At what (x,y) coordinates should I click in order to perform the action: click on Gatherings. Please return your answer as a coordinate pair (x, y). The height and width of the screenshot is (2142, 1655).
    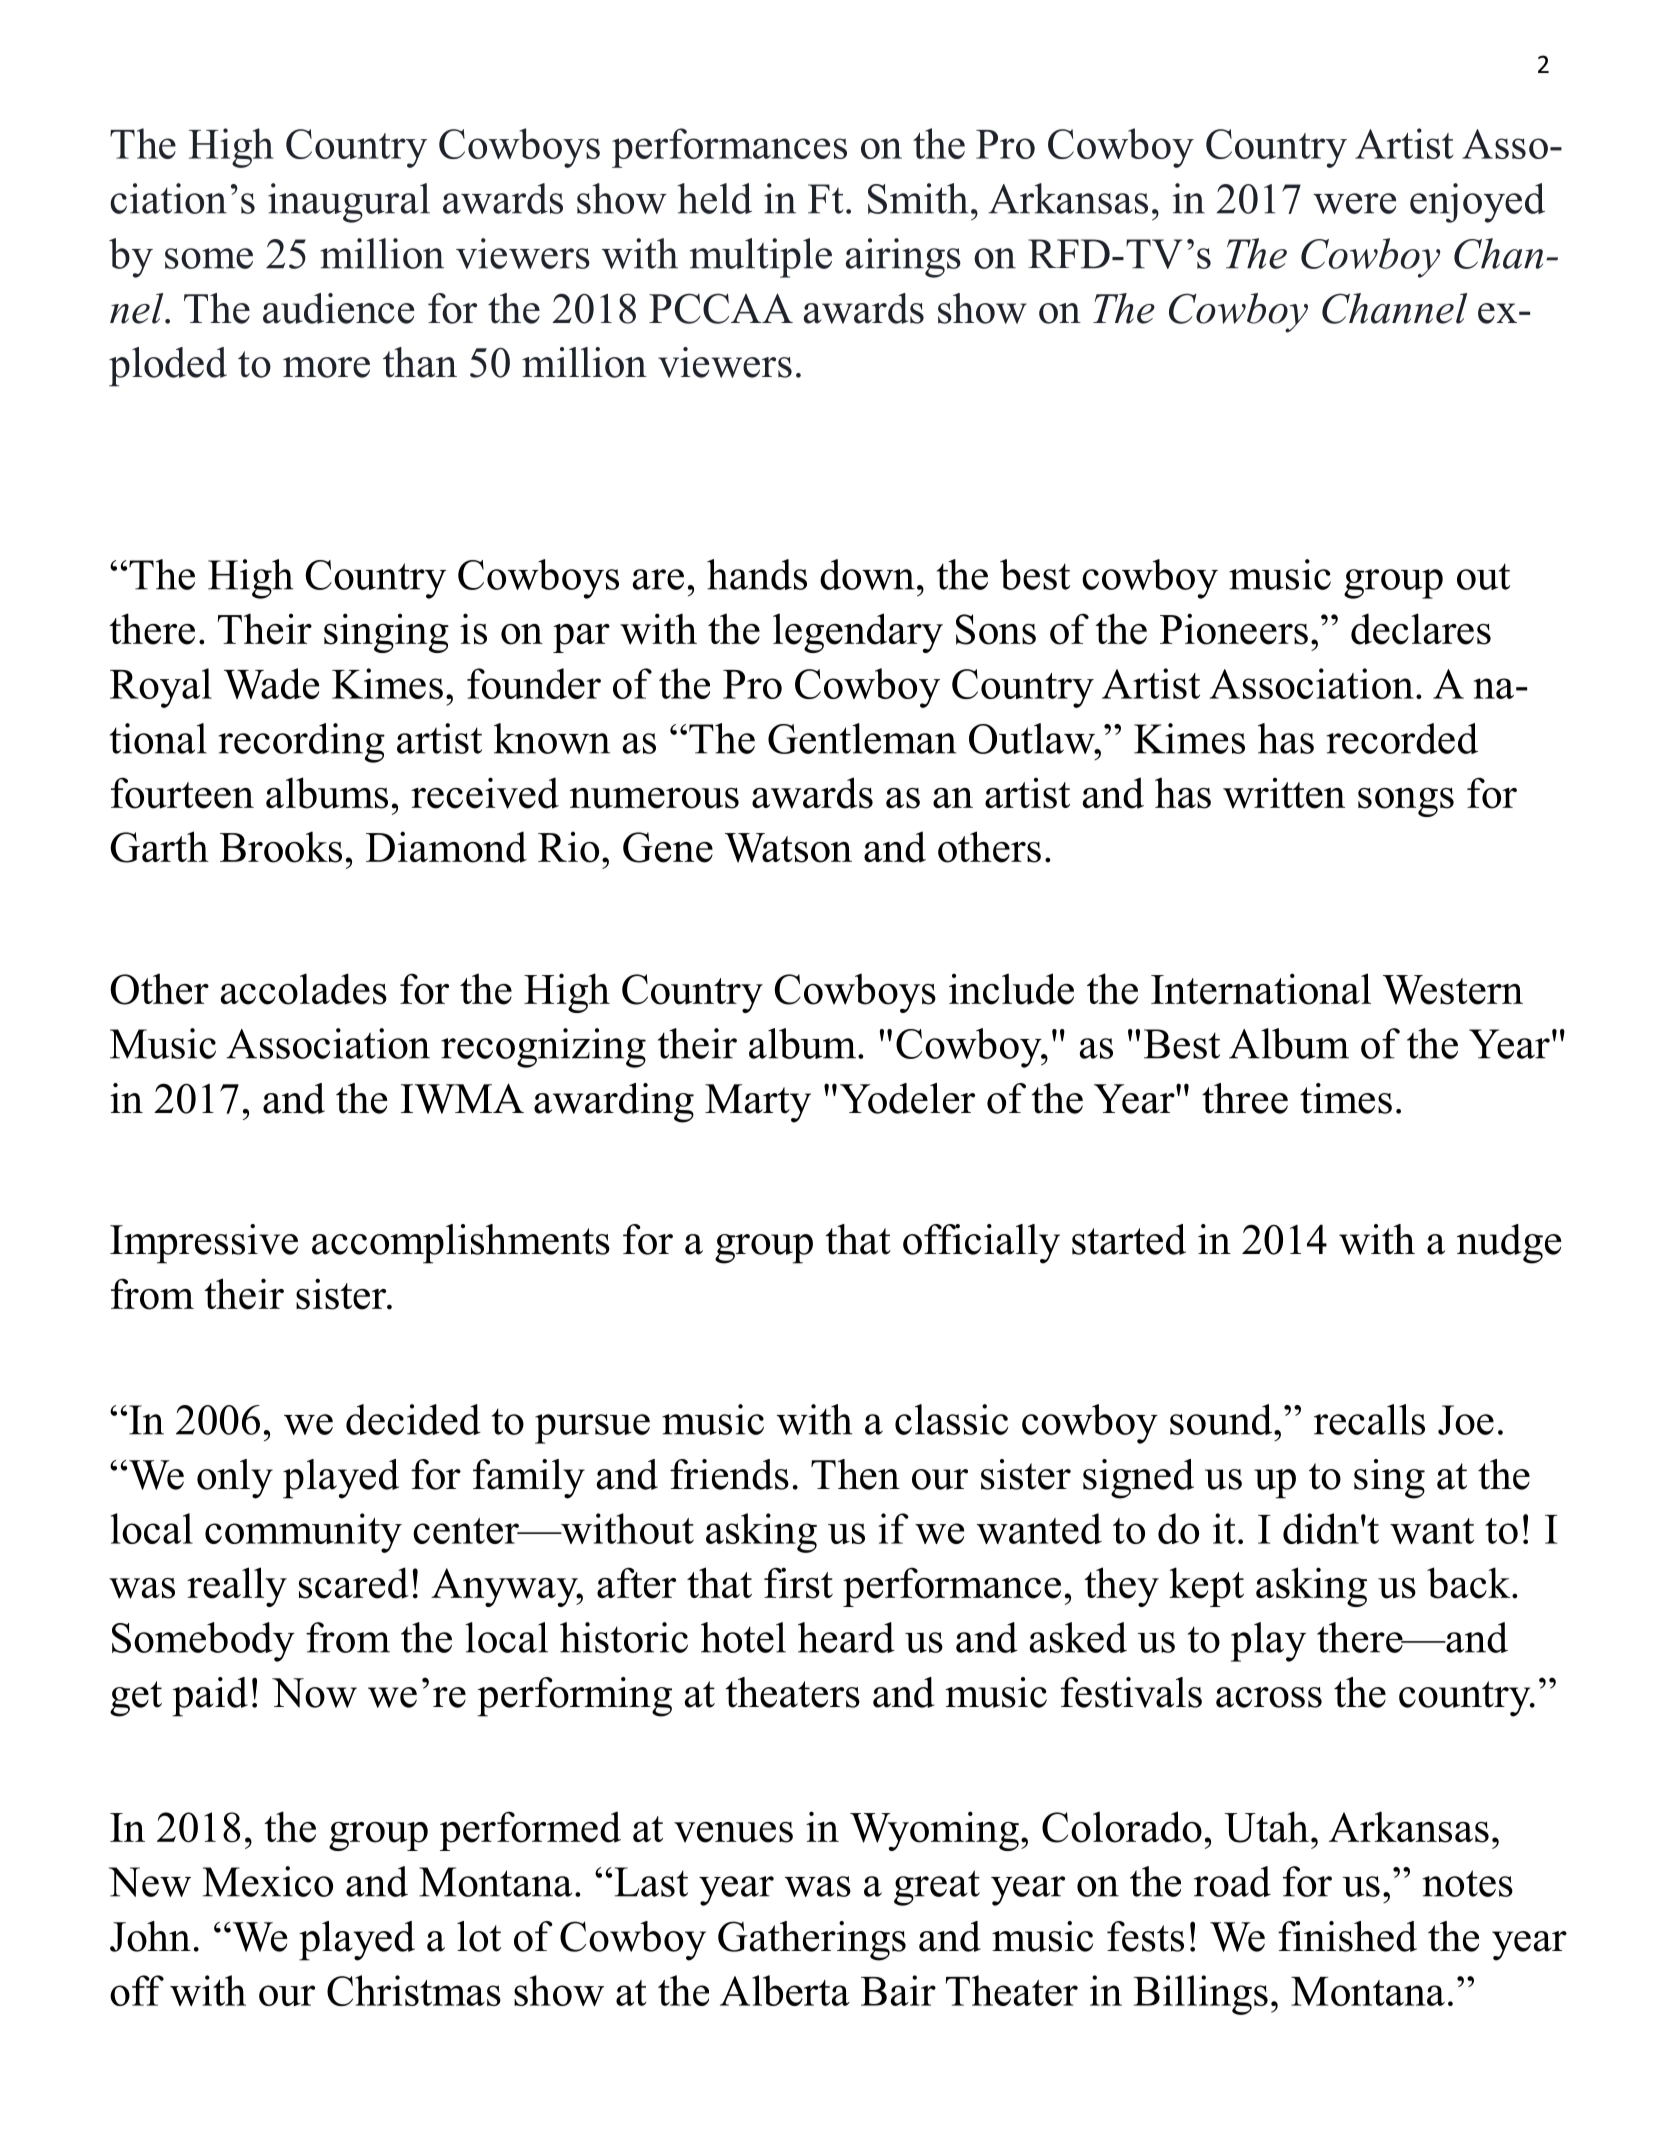
    Looking at the image, I should click on (812, 1941).
